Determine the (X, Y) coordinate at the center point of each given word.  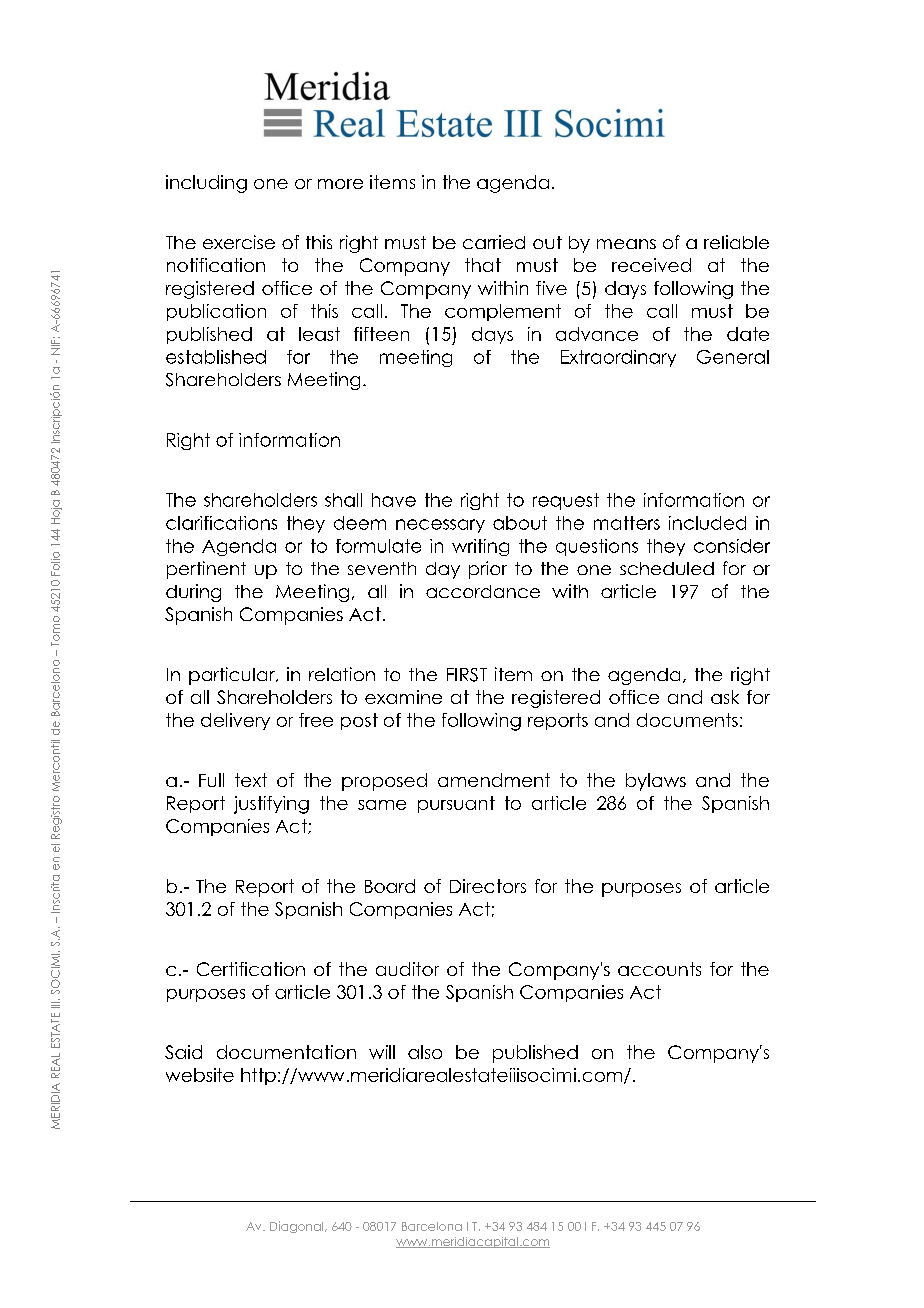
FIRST (467, 675)
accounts (659, 969)
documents (687, 720)
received (651, 265)
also (425, 1052)
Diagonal (298, 1227)
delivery (235, 721)
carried (494, 242)
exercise (239, 242)
